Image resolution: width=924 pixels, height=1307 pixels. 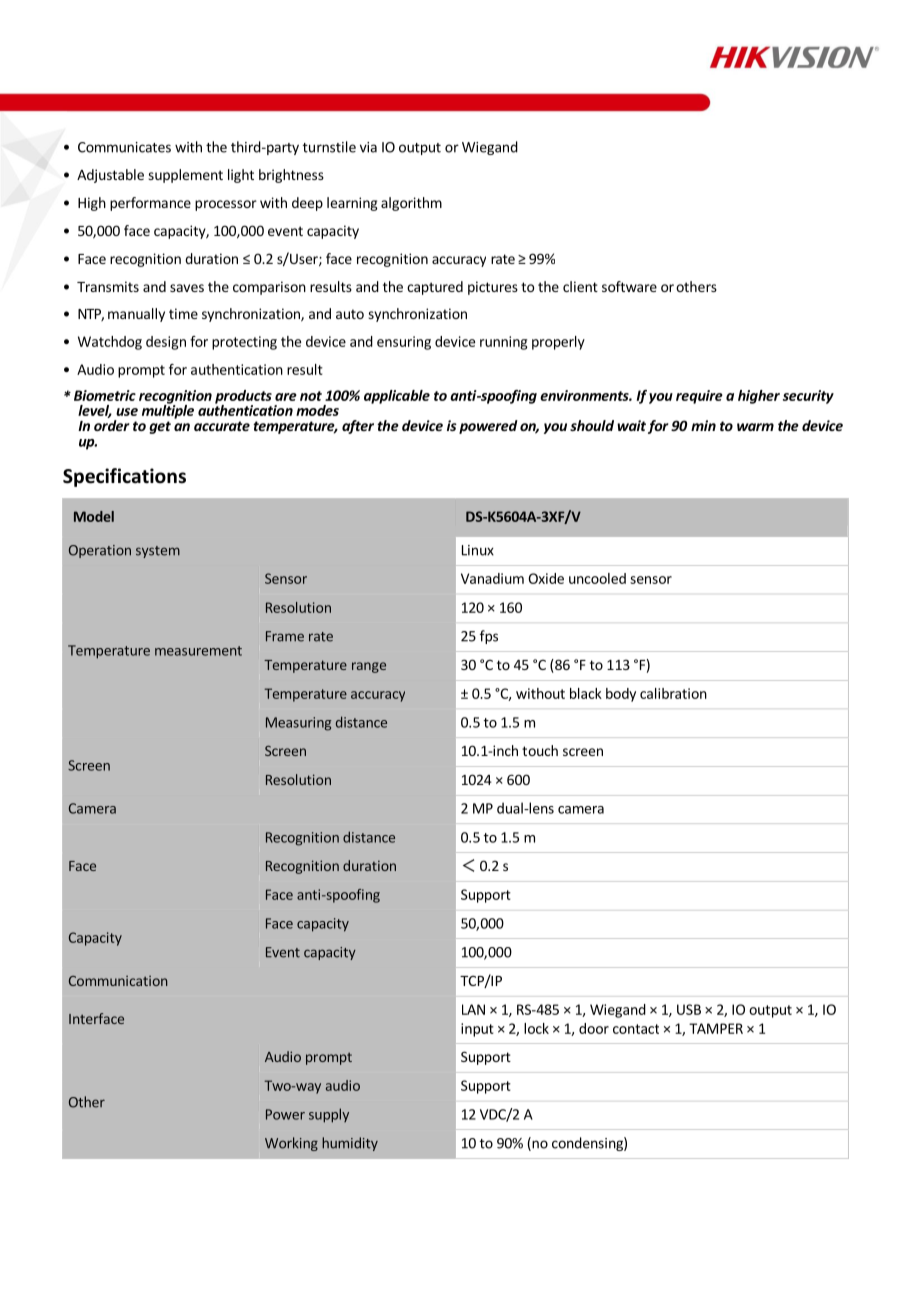 I want to click on algorithm, so click(x=411, y=204).
